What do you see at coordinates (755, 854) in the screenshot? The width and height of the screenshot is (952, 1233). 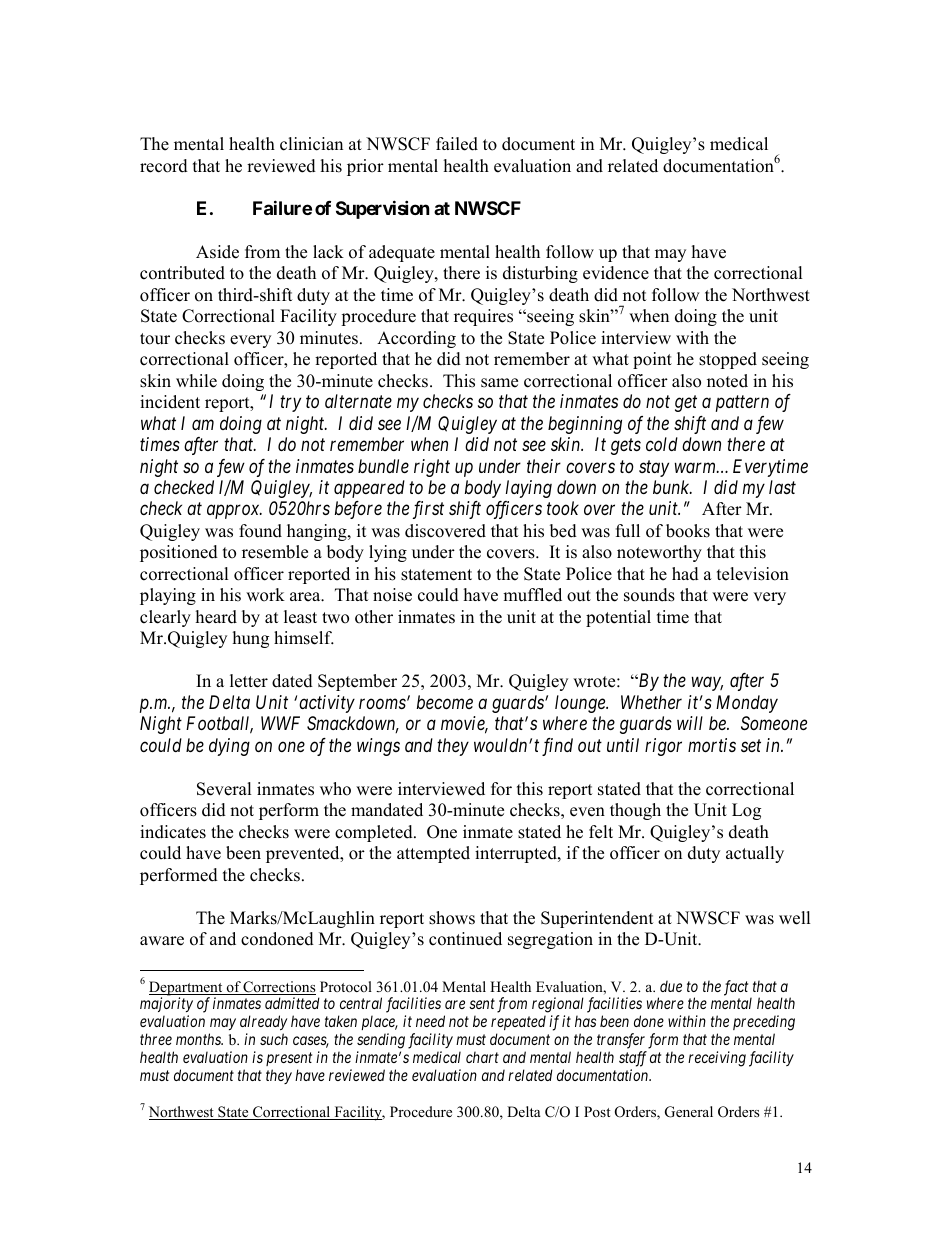 I see `actually` at bounding box center [755, 854].
